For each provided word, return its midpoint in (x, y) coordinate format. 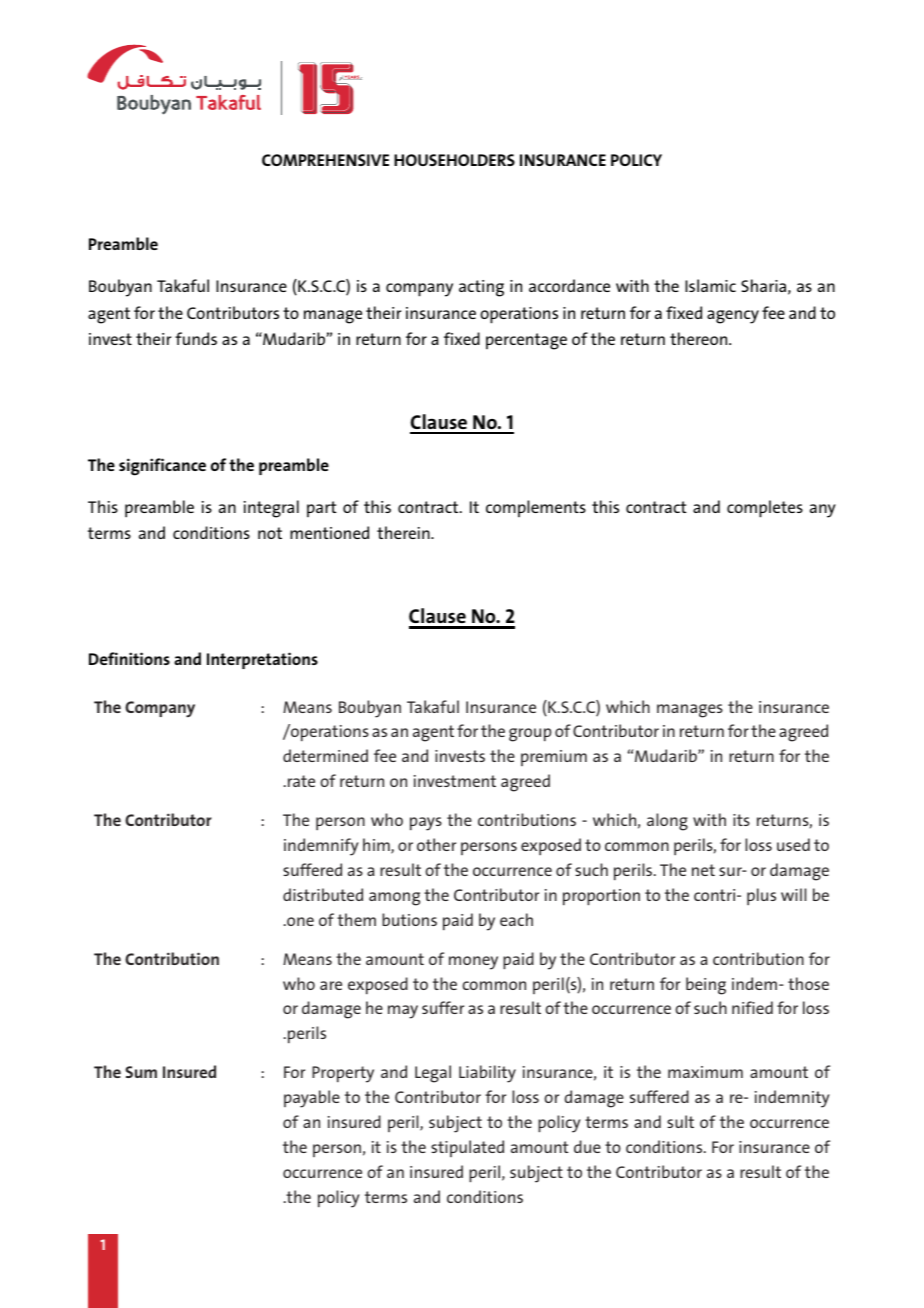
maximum (705, 1072)
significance (162, 467)
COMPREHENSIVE (325, 160)
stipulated (467, 1148)
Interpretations (262, 660)
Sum (141, 1072)
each (516, 919)
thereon (700, 338)
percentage (526, 341)
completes (765, 509)
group (530, 735)
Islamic (710, 285)
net (703, 870)
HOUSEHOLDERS (454, 160)
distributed (323, 894)
